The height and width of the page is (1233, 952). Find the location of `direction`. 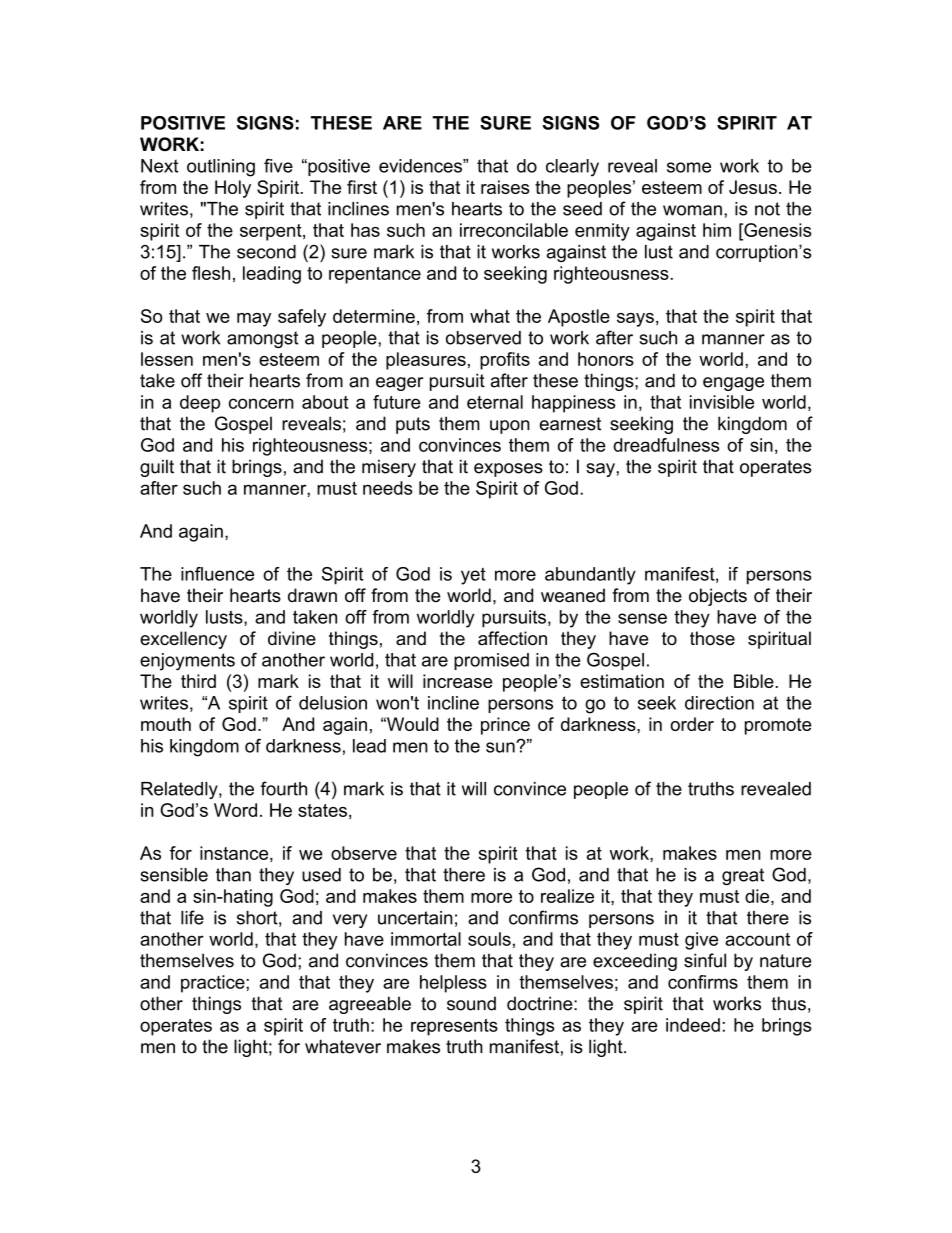

direction is located at coordinates (719, 703).
